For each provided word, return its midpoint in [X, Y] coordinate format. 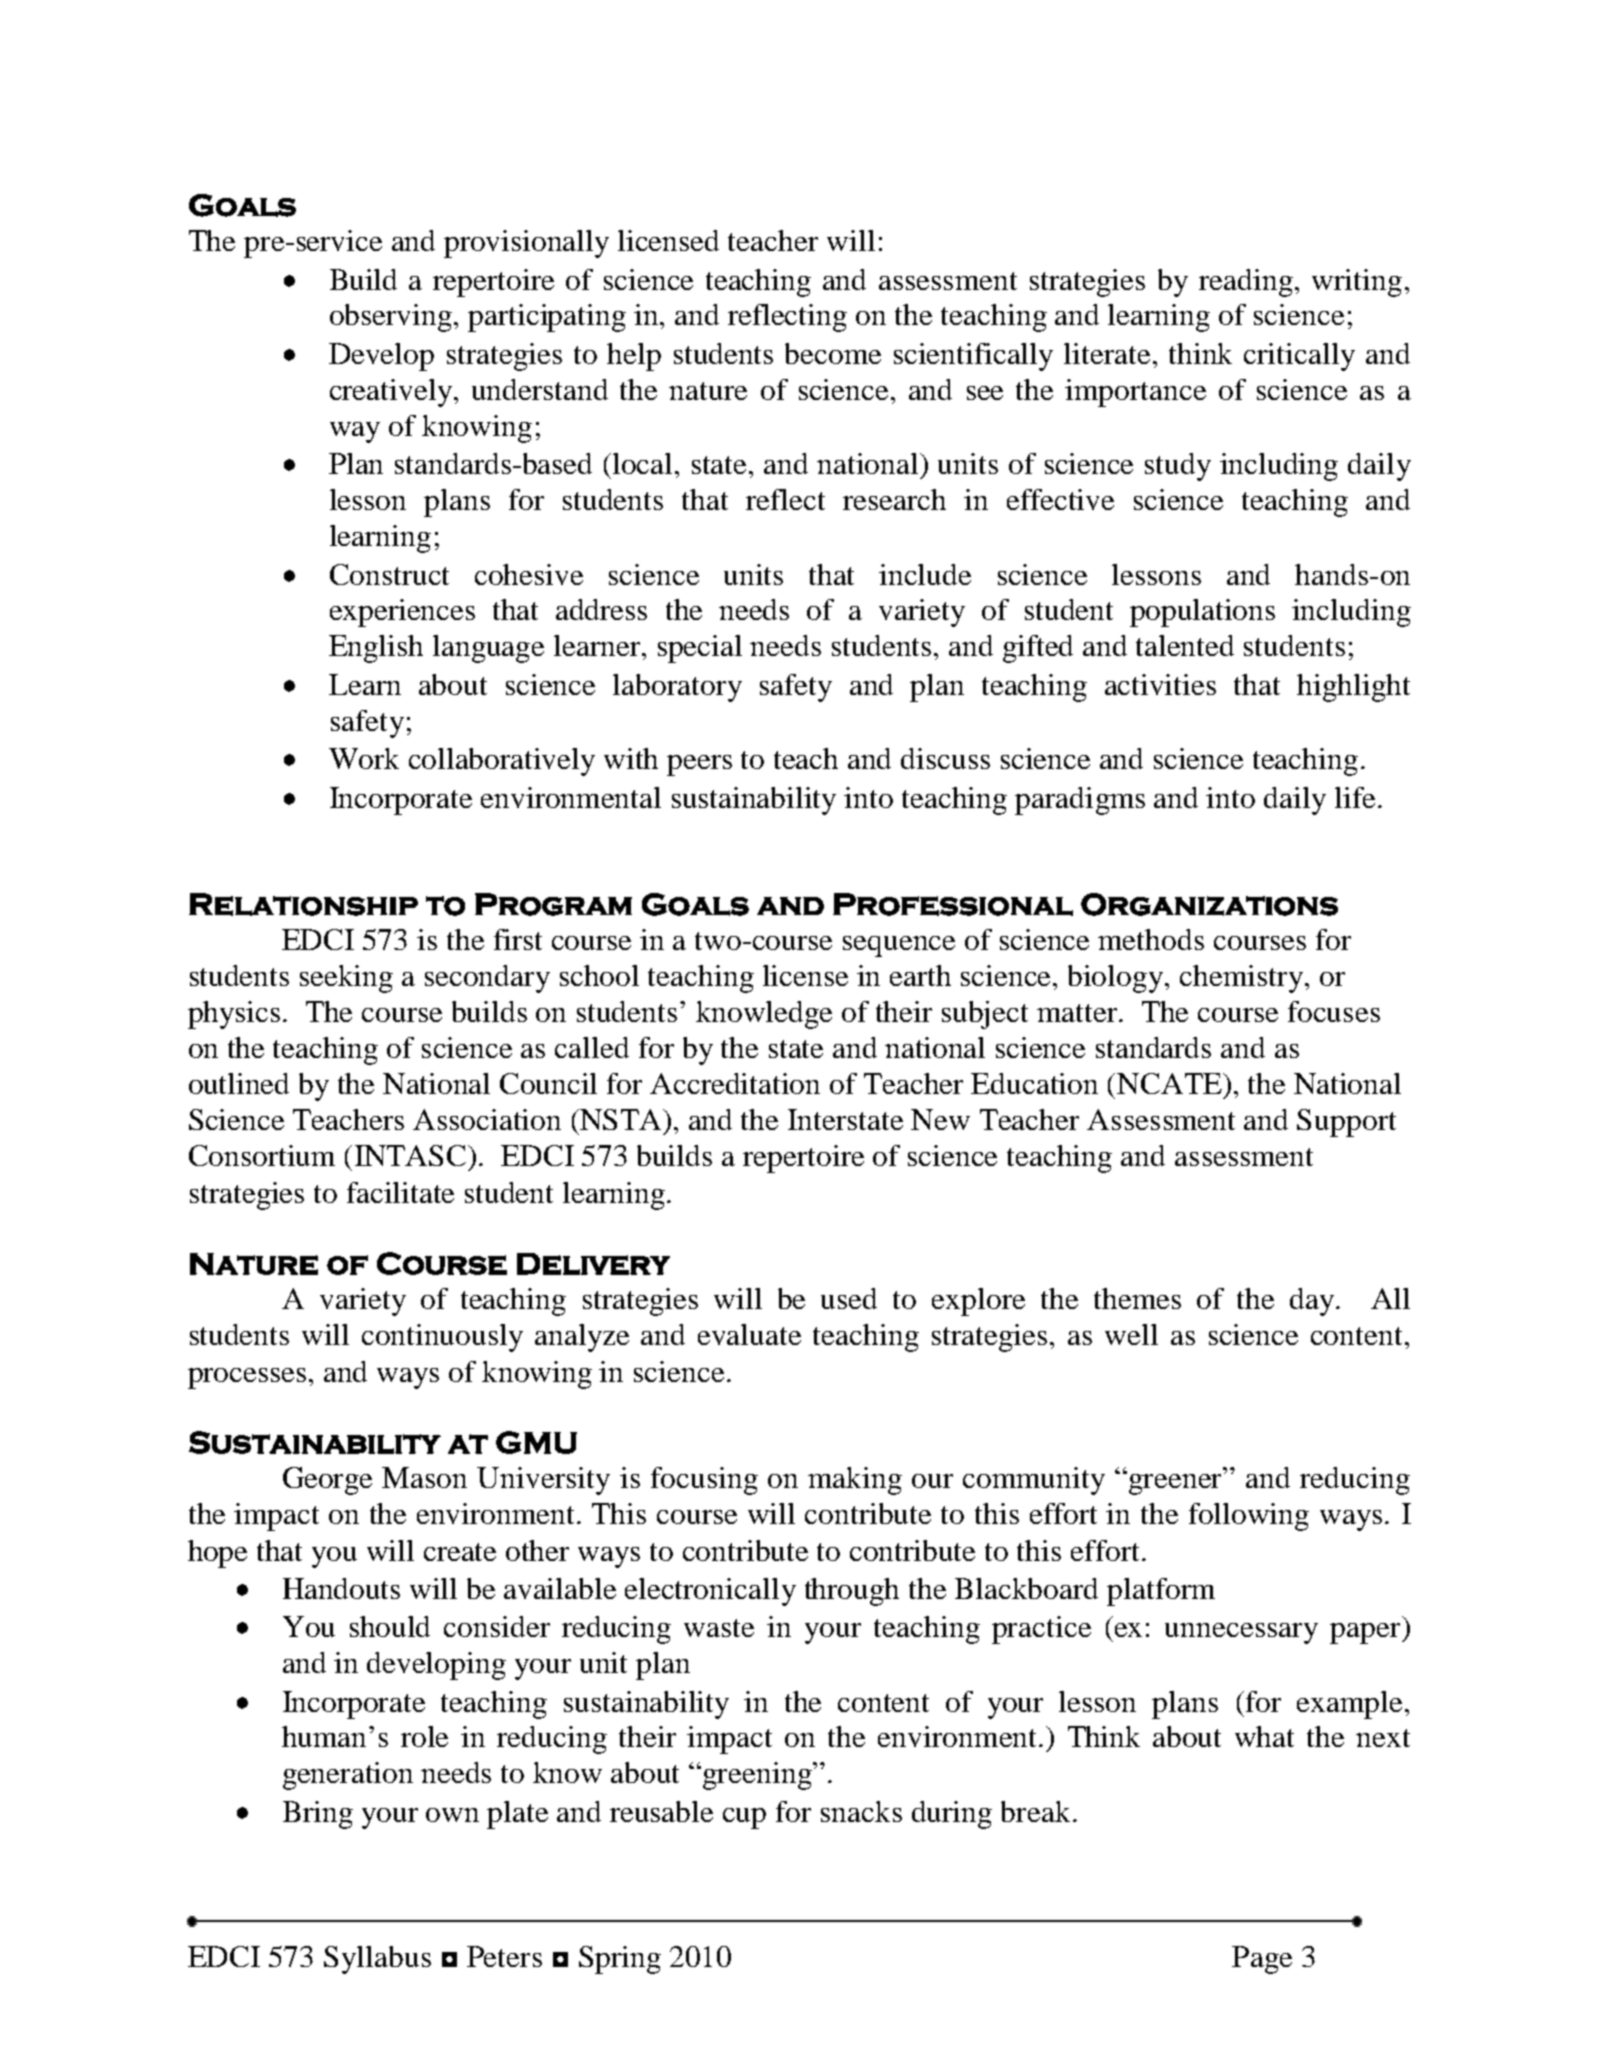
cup [744, 1818]
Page [1262, 1960]
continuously [442, 1338]
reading [1246, 283]
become [833, 353]
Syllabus [377, 1960]
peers [699, 765]
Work [364, 758]
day [1312, 1302]
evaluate [749, 1334]
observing [391, 318]
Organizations [1209, 904]
